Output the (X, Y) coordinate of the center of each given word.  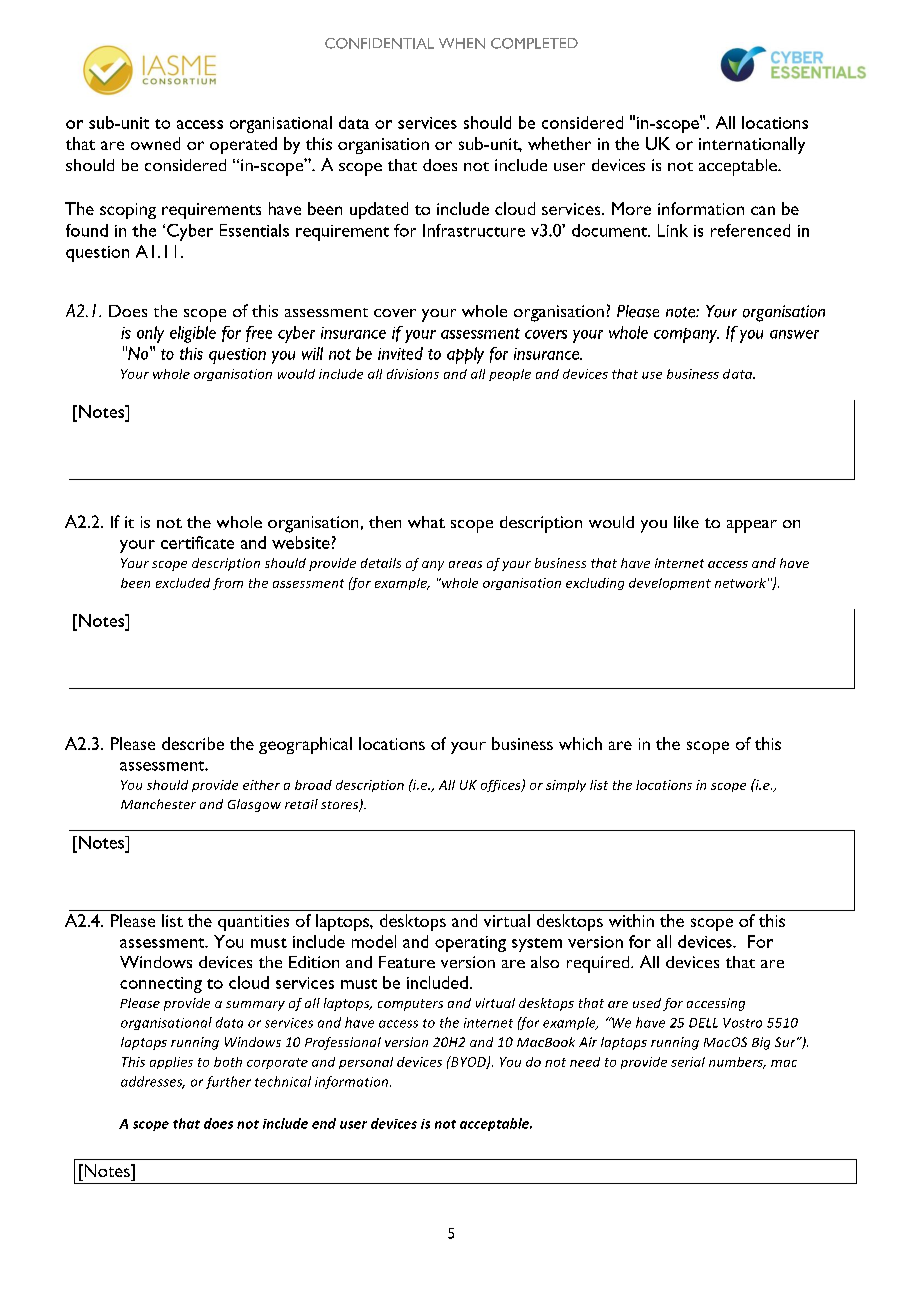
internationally (752, 145)
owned (155, 143)
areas (465, 564)
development (670, 584)
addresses (153, 1082)
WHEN (462, 43)
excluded (183, 583)
